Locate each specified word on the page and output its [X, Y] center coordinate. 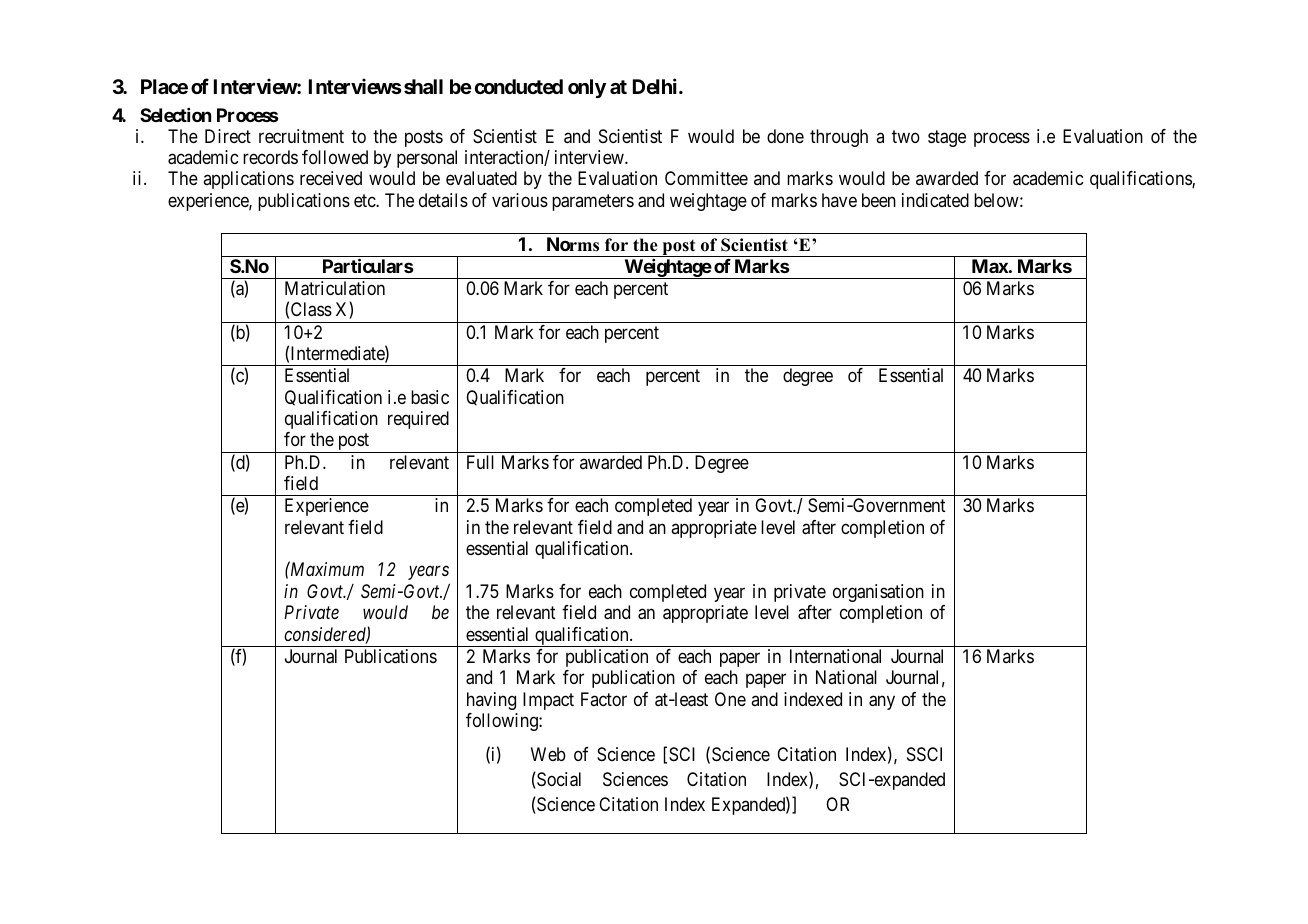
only [587, 88]
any [882, 702]
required [418, 420]
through [839, 138]
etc [365, 200]
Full [480, 462]
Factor [604, 699]
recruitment [301, 136]
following [503, 722]
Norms [573, 244]
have [839, 200]
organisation [878, 593]
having [491, 701]
